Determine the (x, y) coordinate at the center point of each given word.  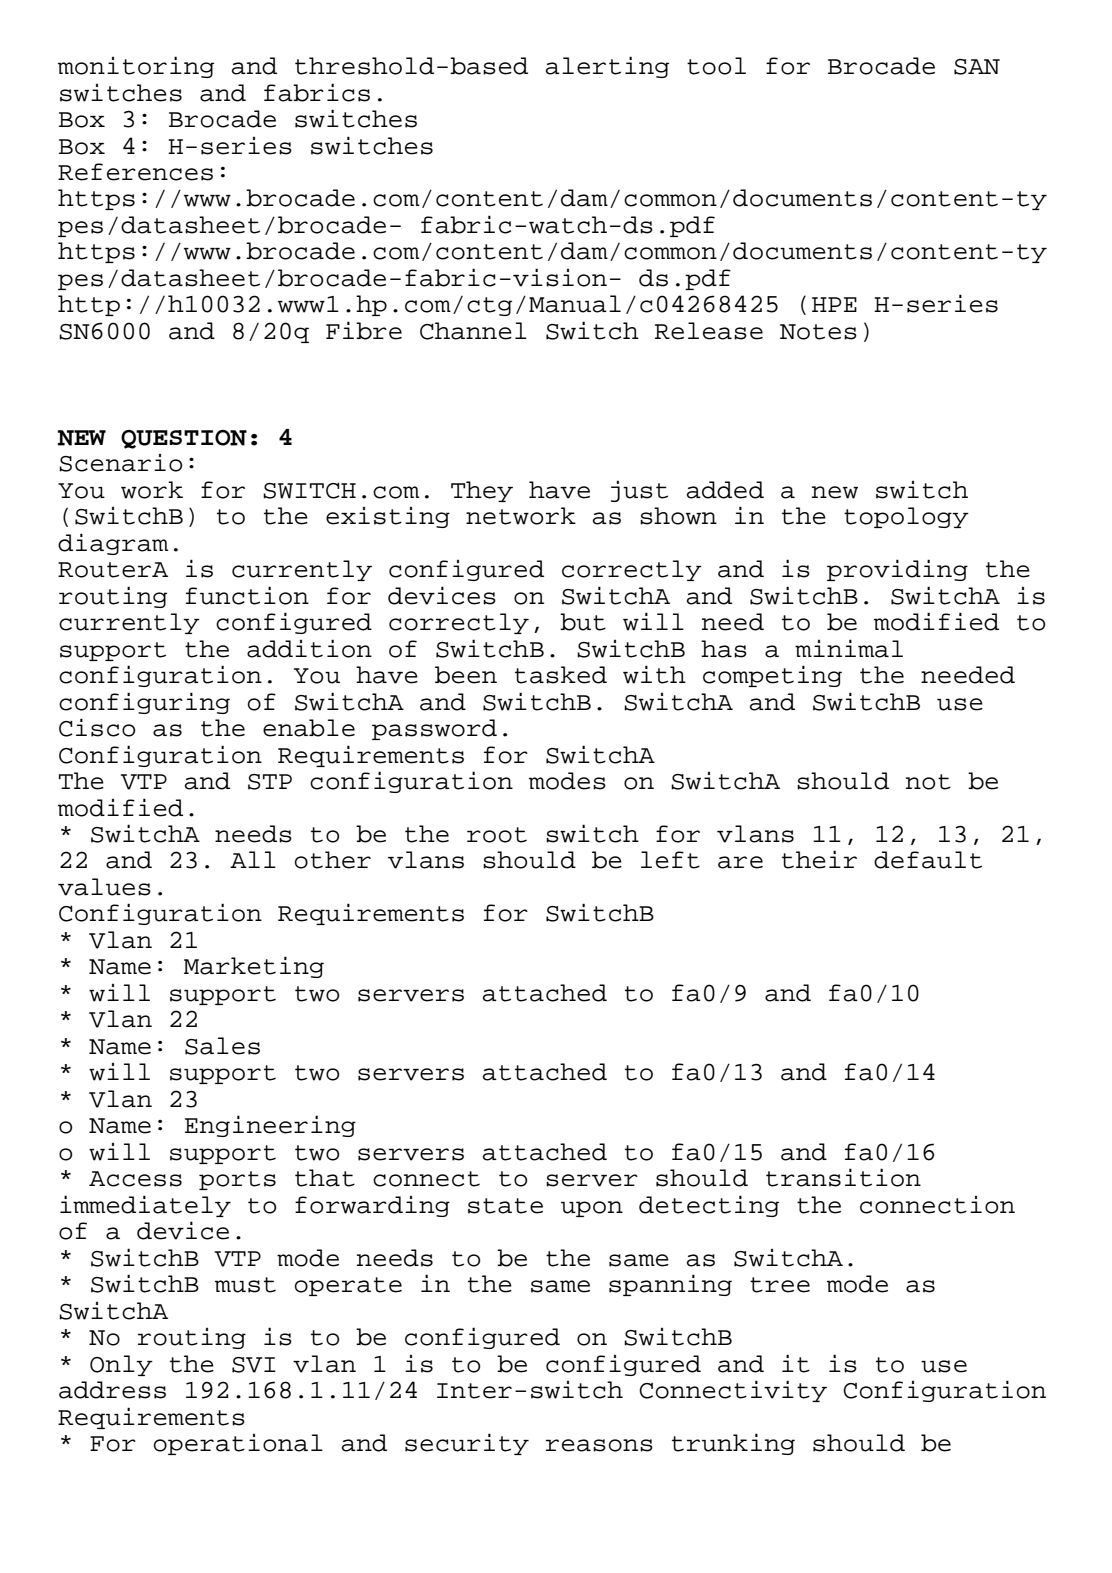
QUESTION (184, 439)
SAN (977, 67)
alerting (607, 67)
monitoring (136, 67)
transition (843, 1177)
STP (270, 782)
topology (906, 517)
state (505, 1206)
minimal (849, 648)
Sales (222, 1046)
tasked (561, 675)
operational (238, 1444)
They (482, 491)
